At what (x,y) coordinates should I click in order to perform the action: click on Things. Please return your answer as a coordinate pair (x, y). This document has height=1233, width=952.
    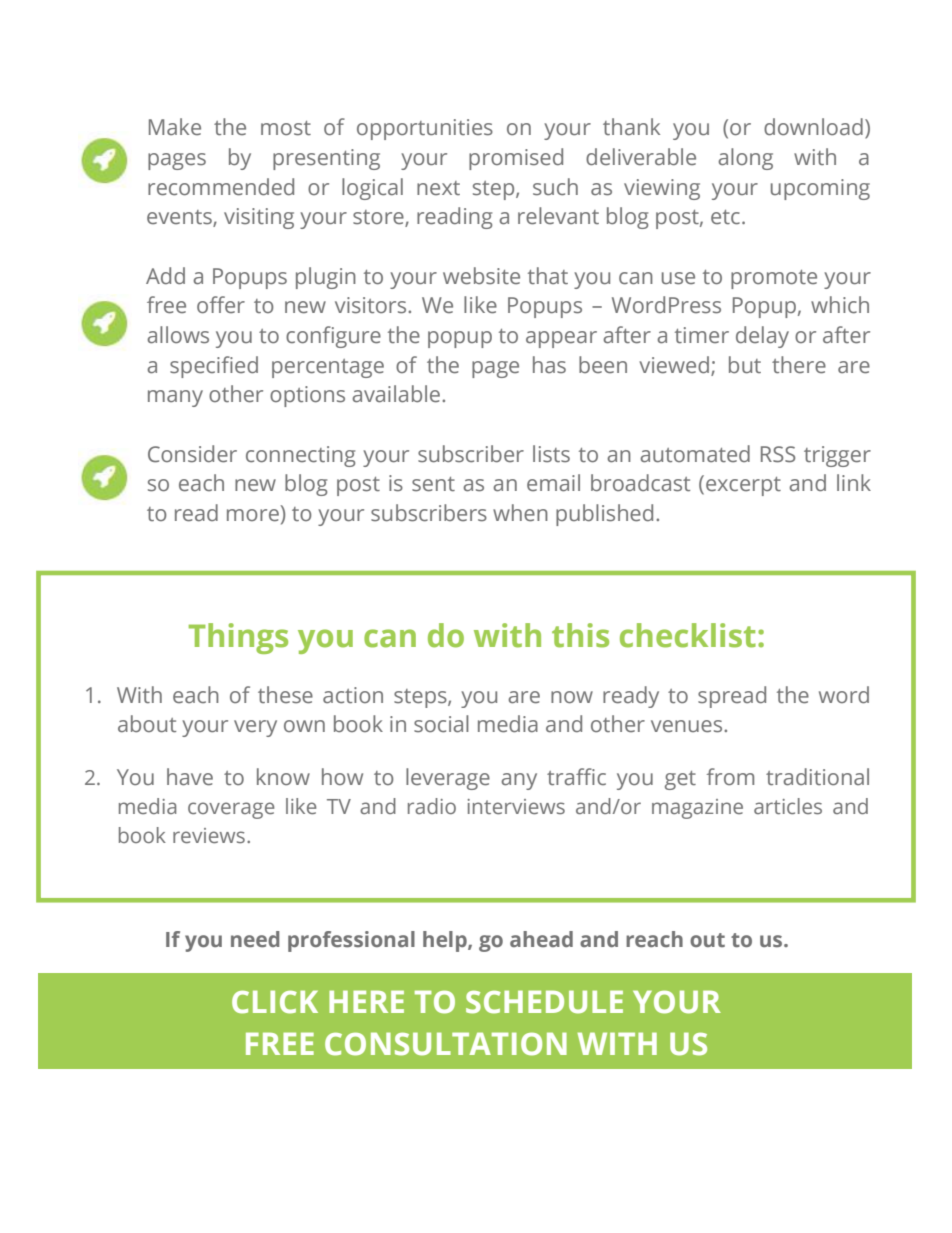
    Looking at the image, I should click on (238, 638).
